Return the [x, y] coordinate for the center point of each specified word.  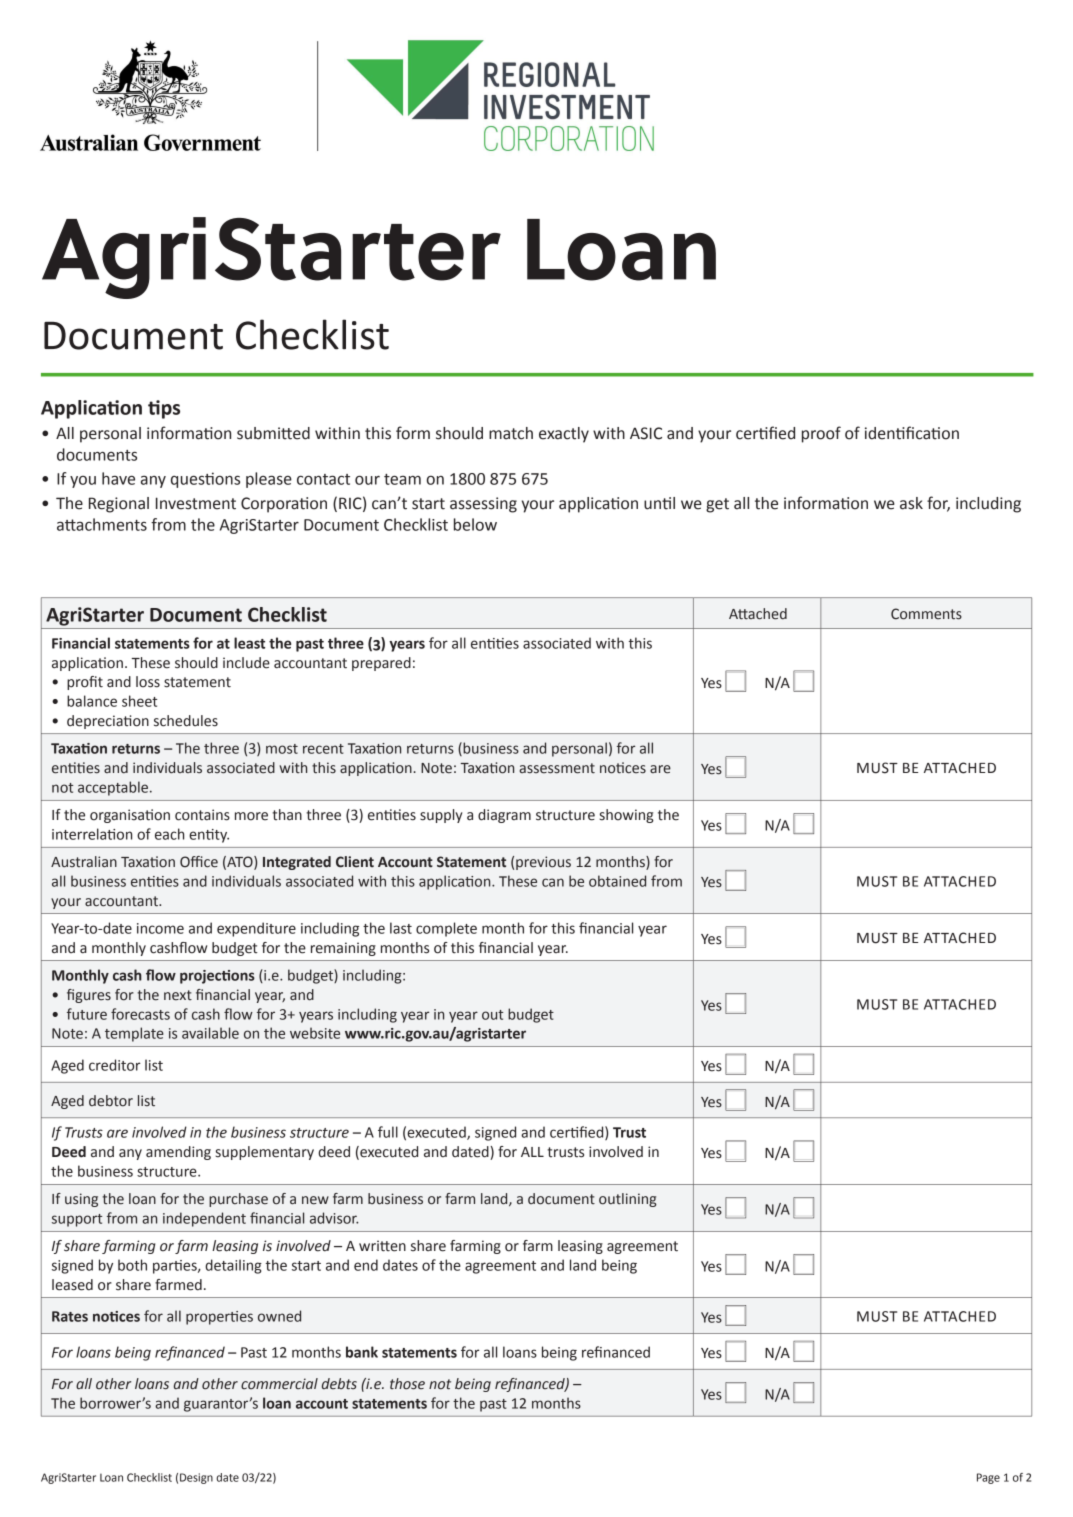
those [407, 1384]
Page [988, 1478]
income [160, 928]
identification [912, 433]
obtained [617, 881]
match [511, 433]
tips [164, 409]
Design [196, 1478]
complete [446, 929]
